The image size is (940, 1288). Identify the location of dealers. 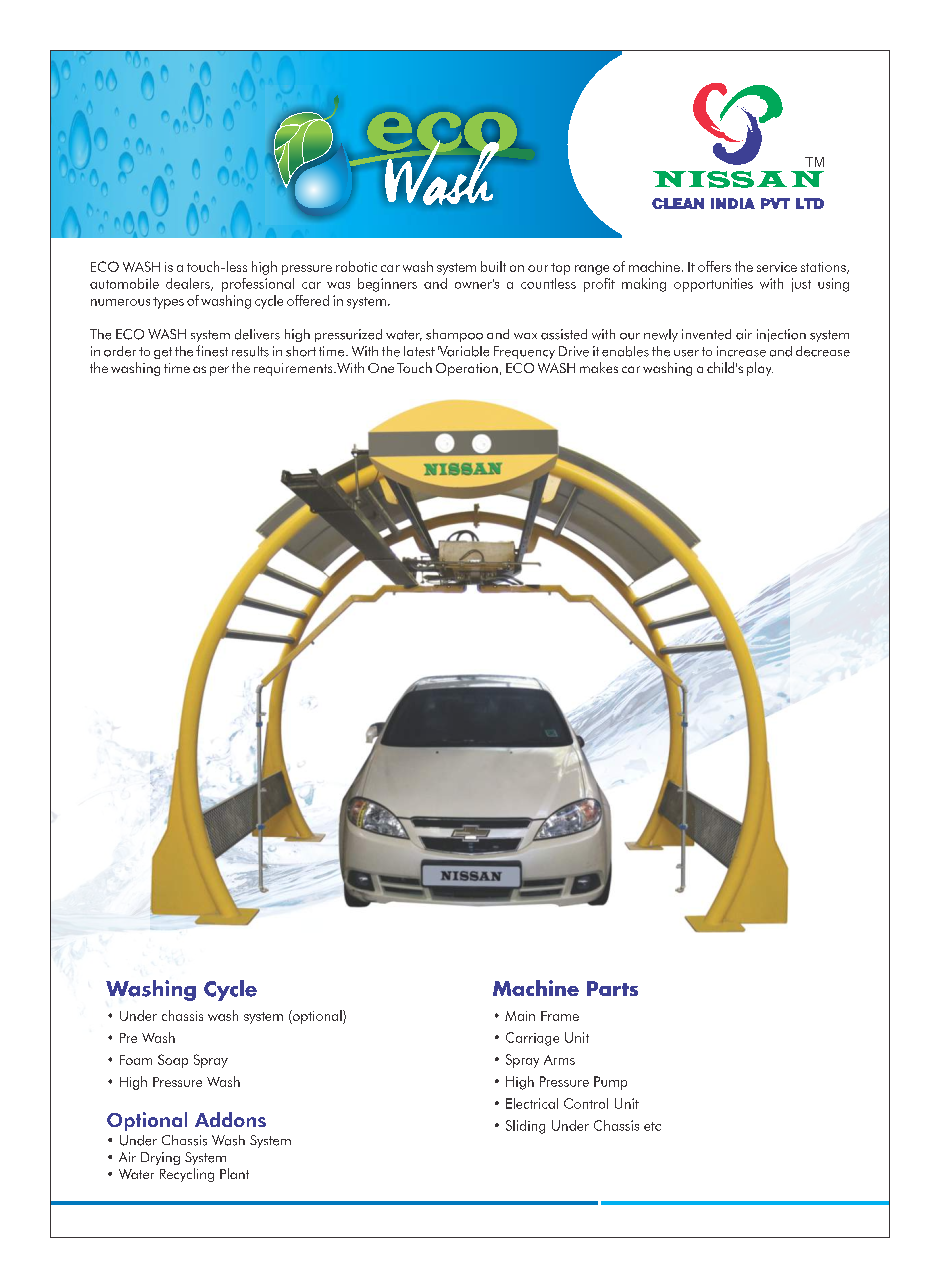
(189, 284).
